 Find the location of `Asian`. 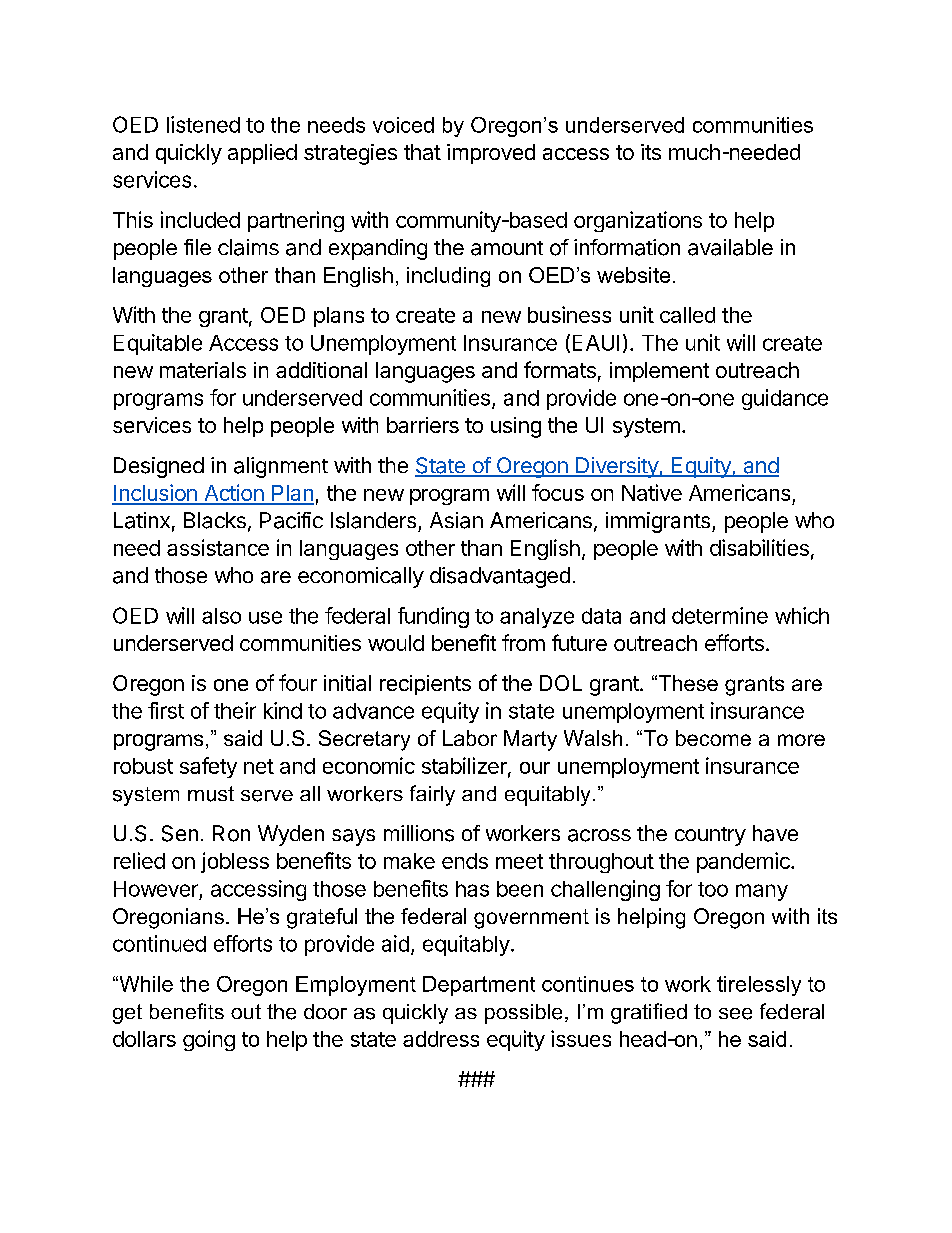

Asian is located at coordinates (456, 520).
